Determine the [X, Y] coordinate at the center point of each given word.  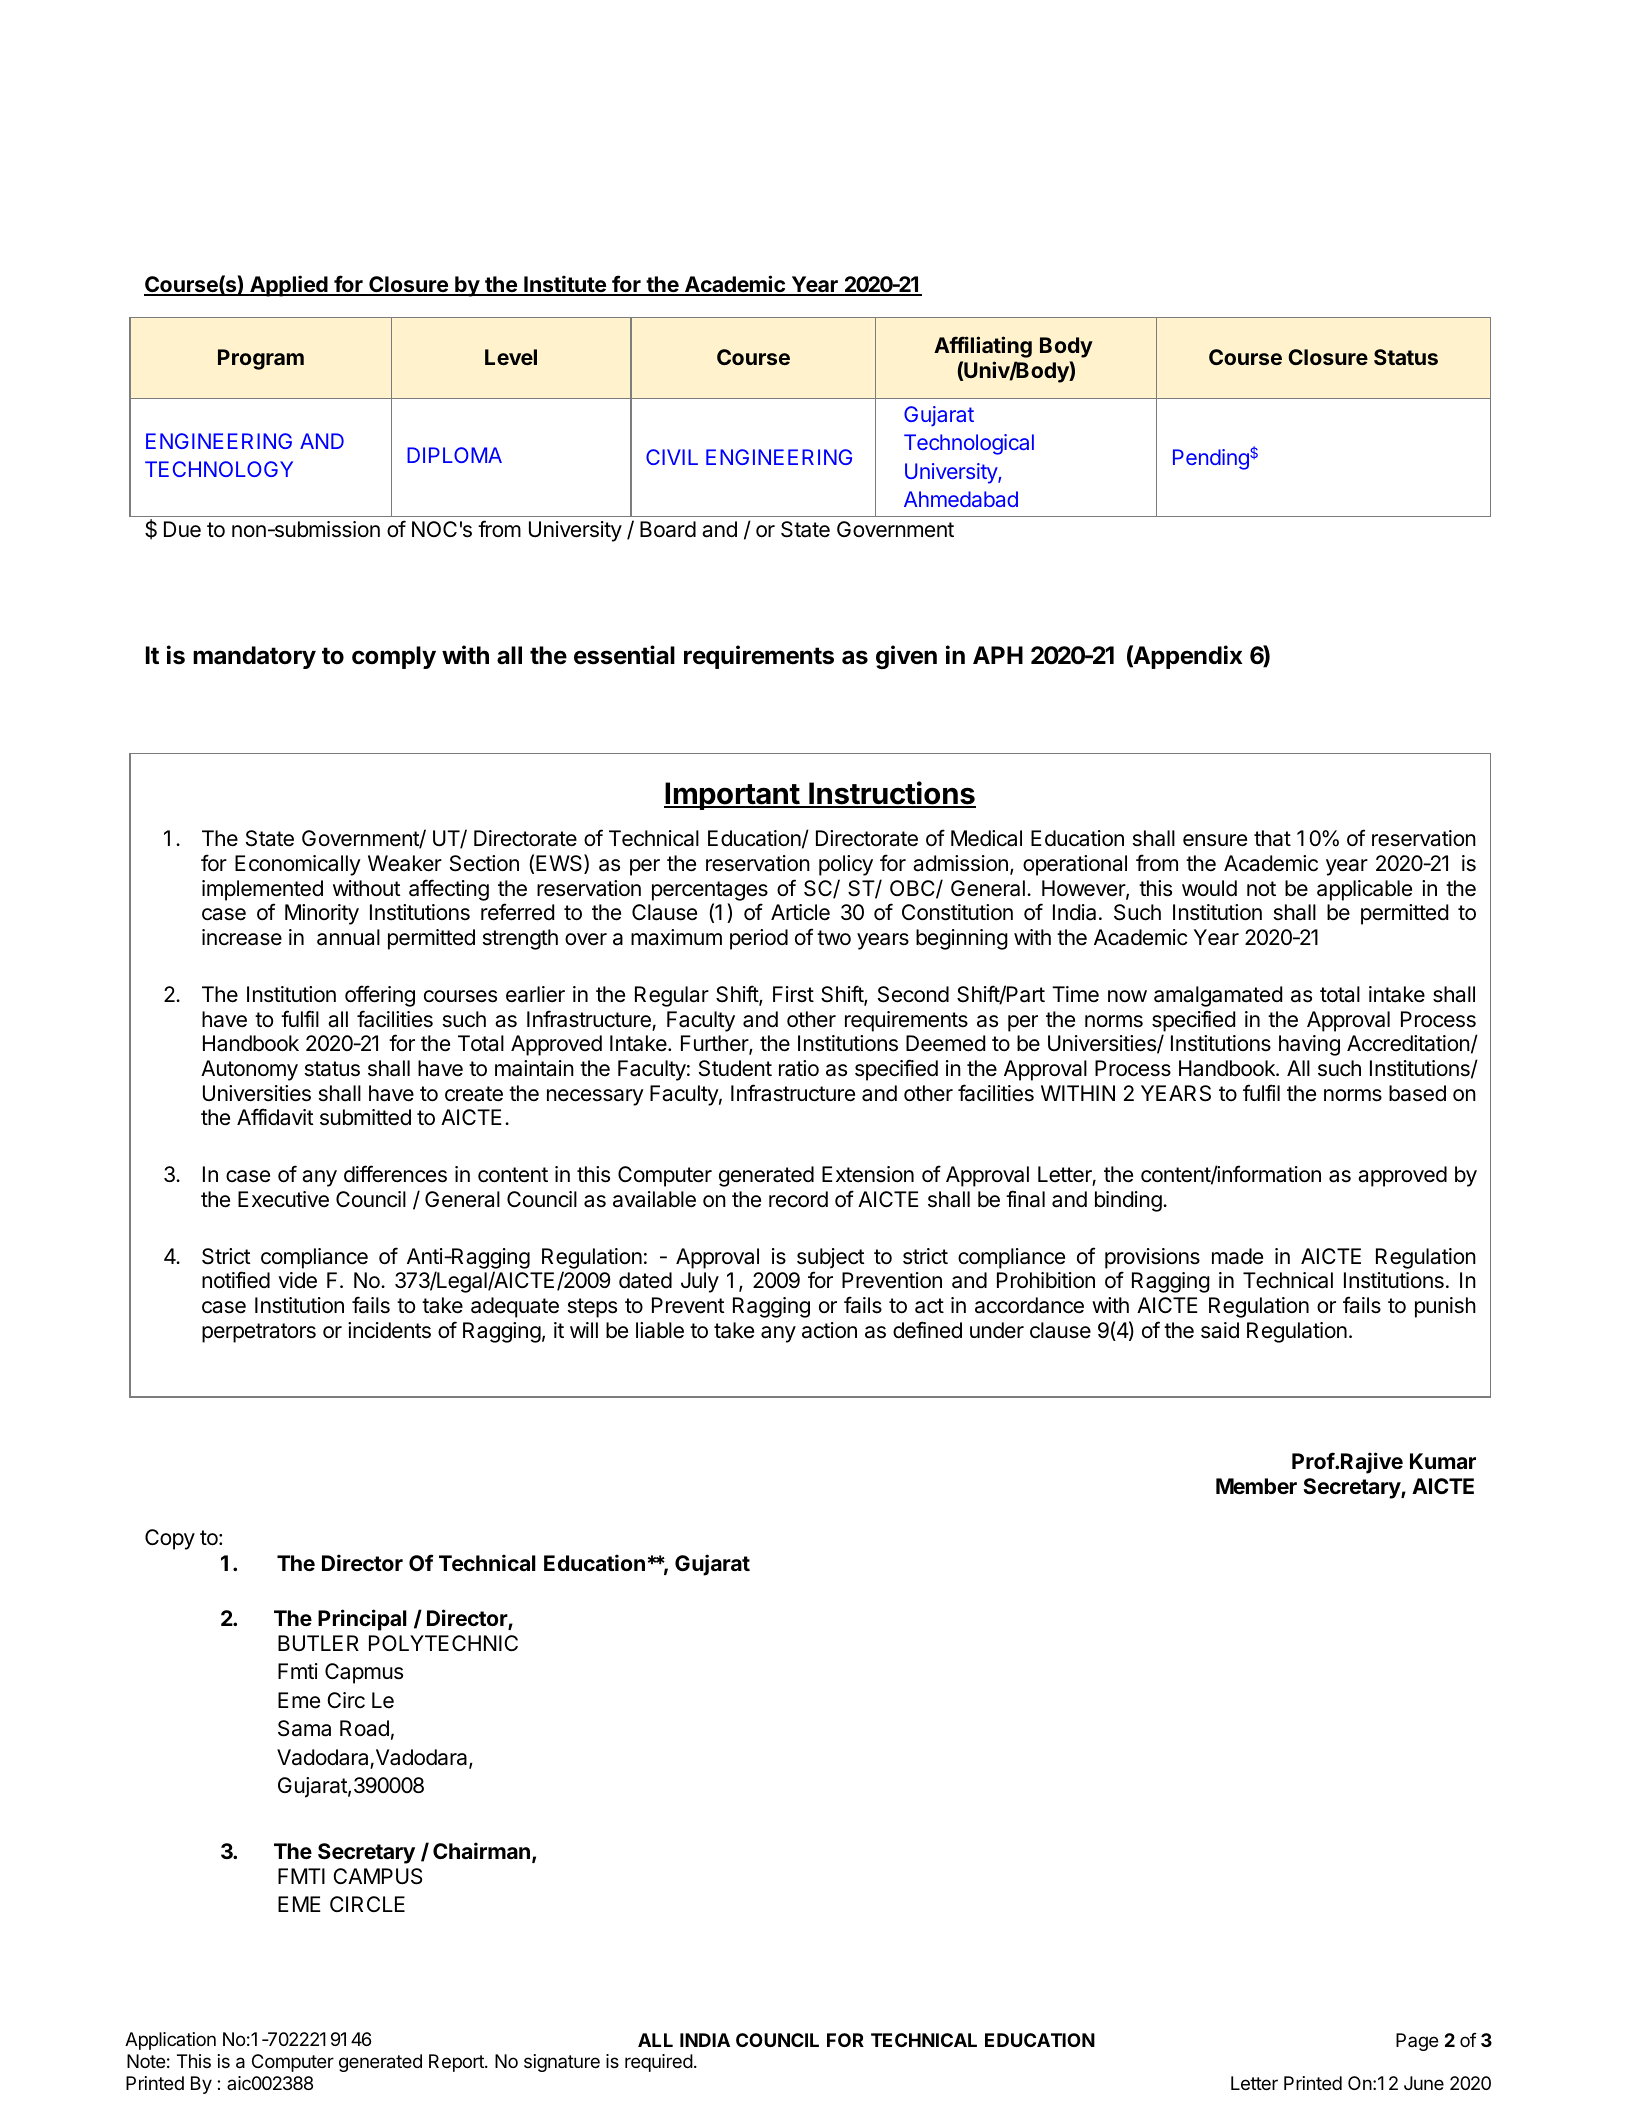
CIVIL [672, 457]
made [1237, 1256]
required [659, 2063]
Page [1417, 2042]
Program [261, 359]
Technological [969, 444]
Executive [283, 1199]
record [798, 1199]
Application [170, 2041]
